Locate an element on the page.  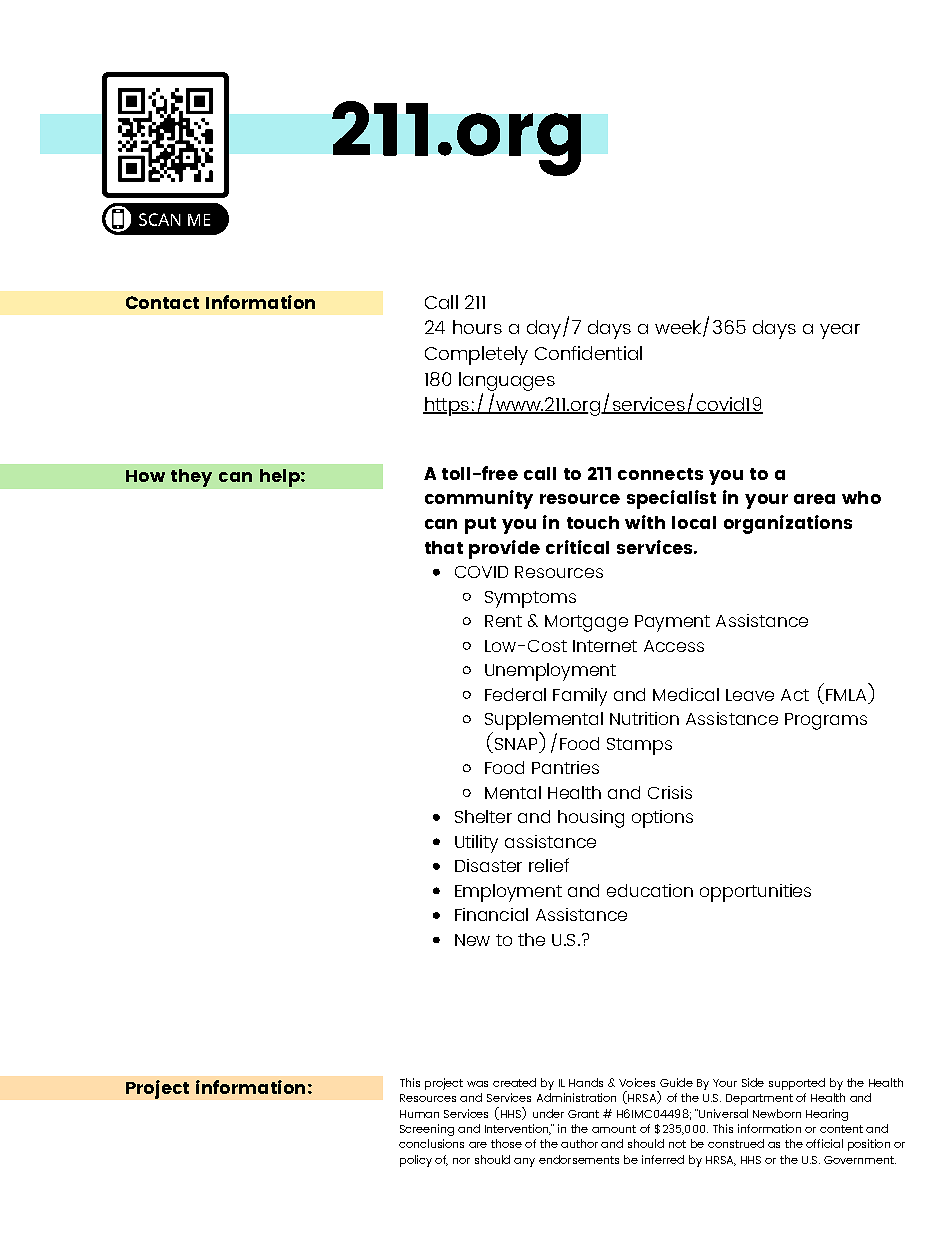
hours is located at coordinates (477, 327).
